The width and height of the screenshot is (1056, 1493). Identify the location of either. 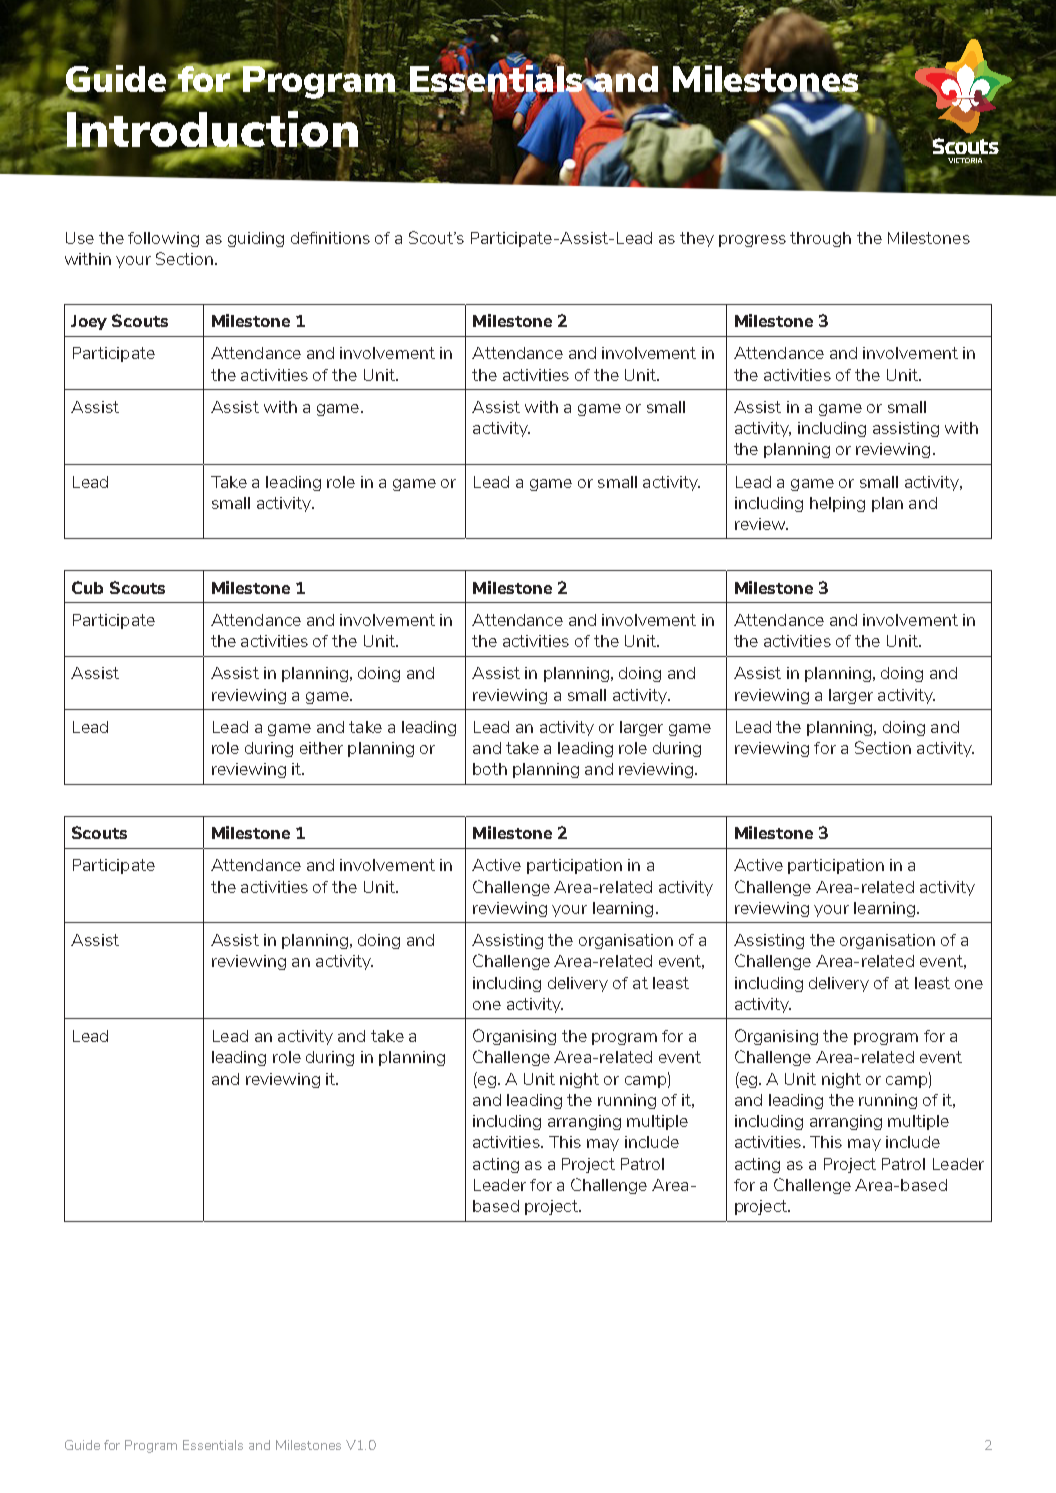
(321, 748).
